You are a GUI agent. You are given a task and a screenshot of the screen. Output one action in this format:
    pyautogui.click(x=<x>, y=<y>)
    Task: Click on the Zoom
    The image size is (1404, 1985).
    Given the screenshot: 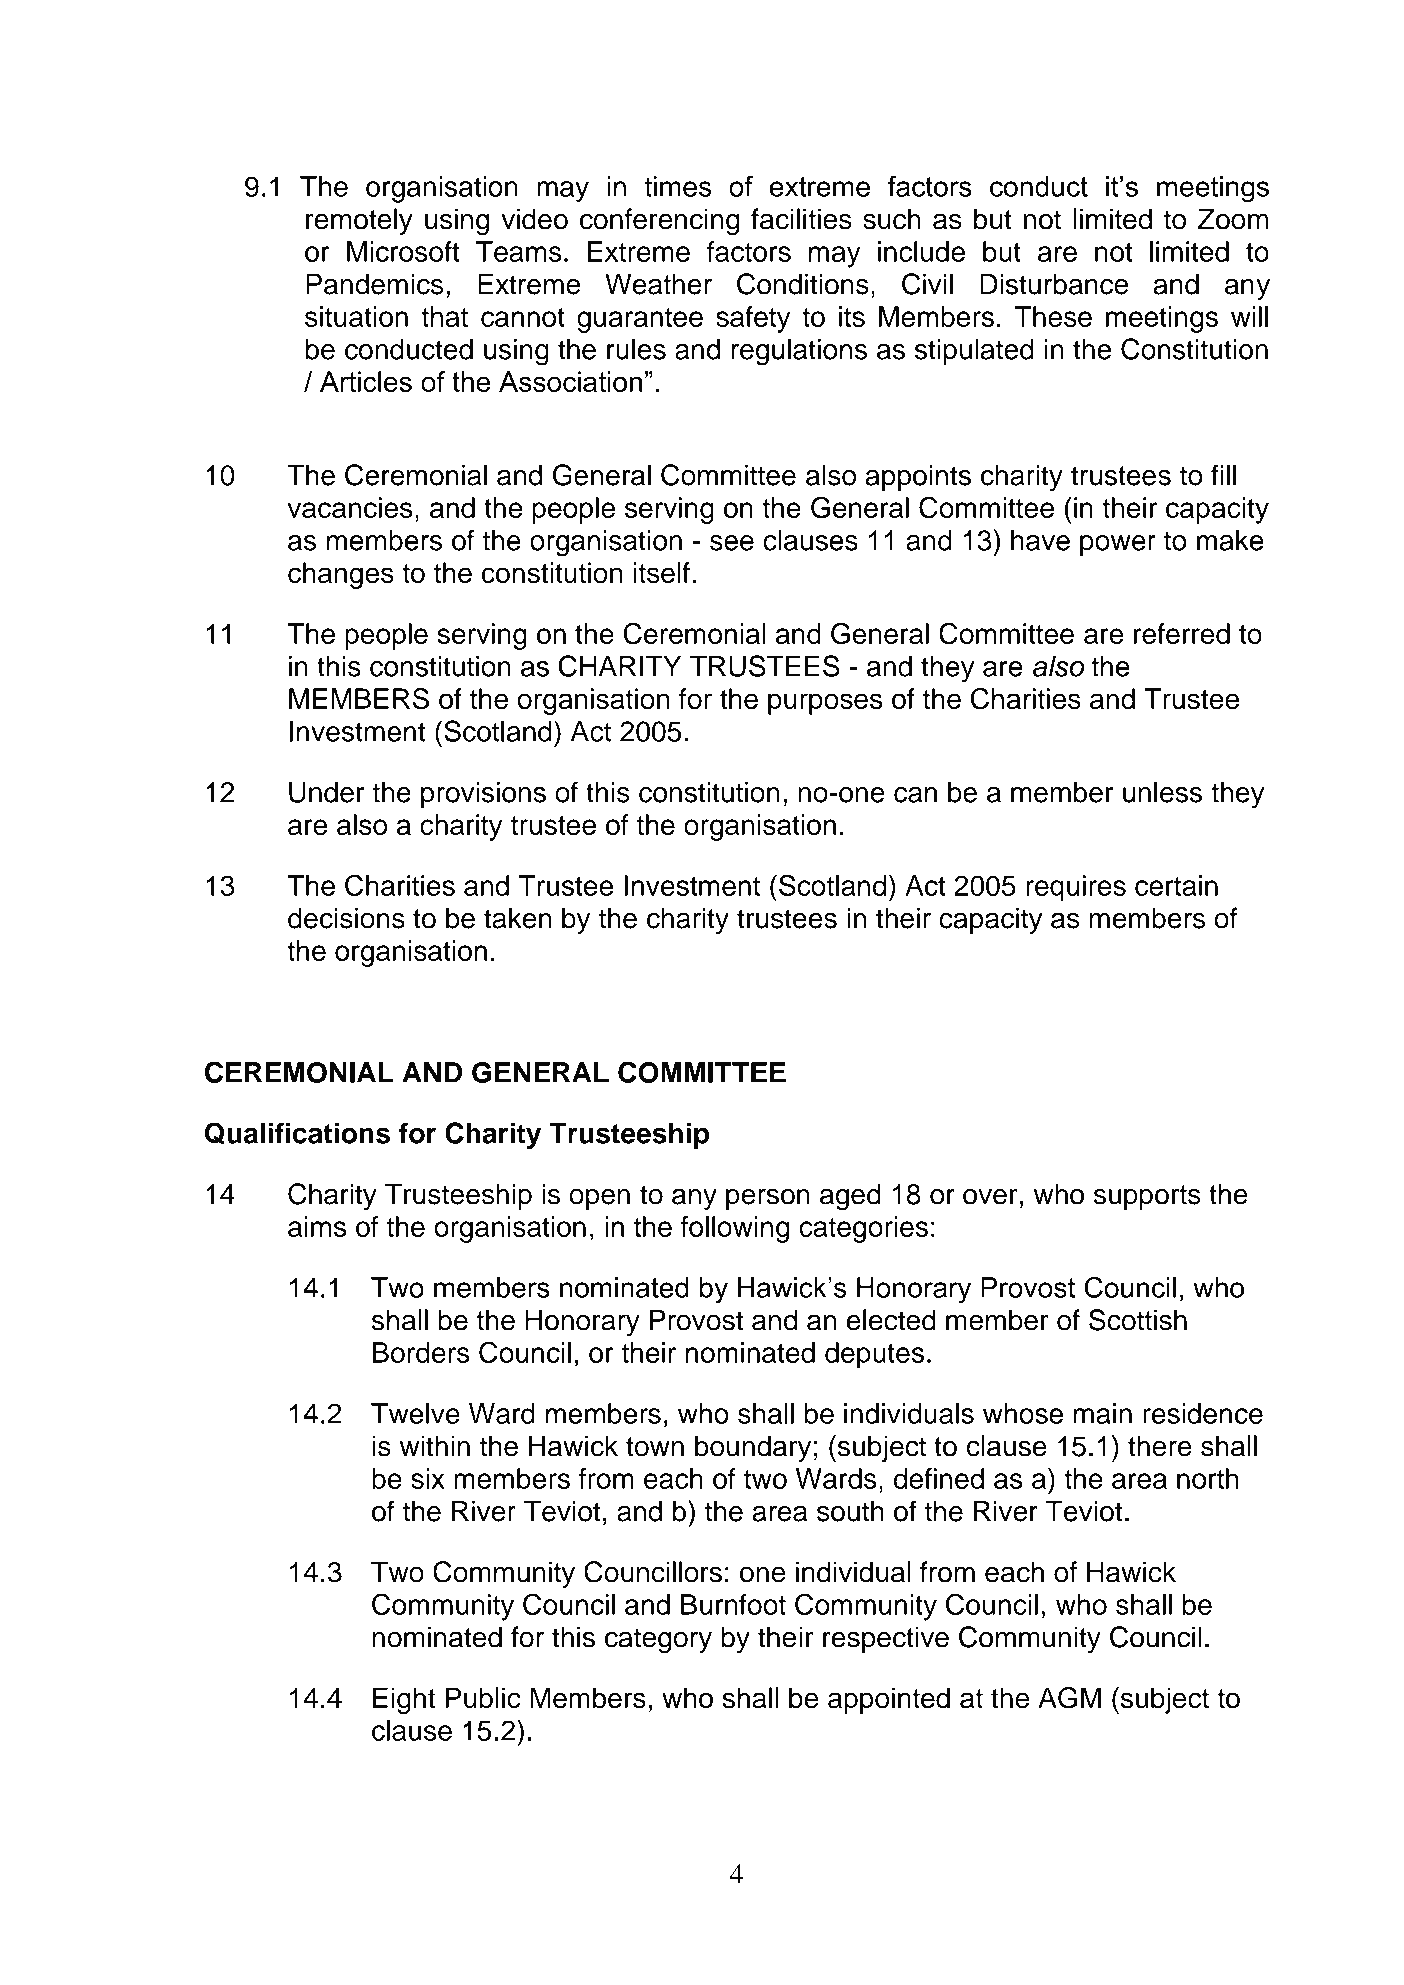 What is the action you would take?
    pyautogui.click(x=1233, y=219)
